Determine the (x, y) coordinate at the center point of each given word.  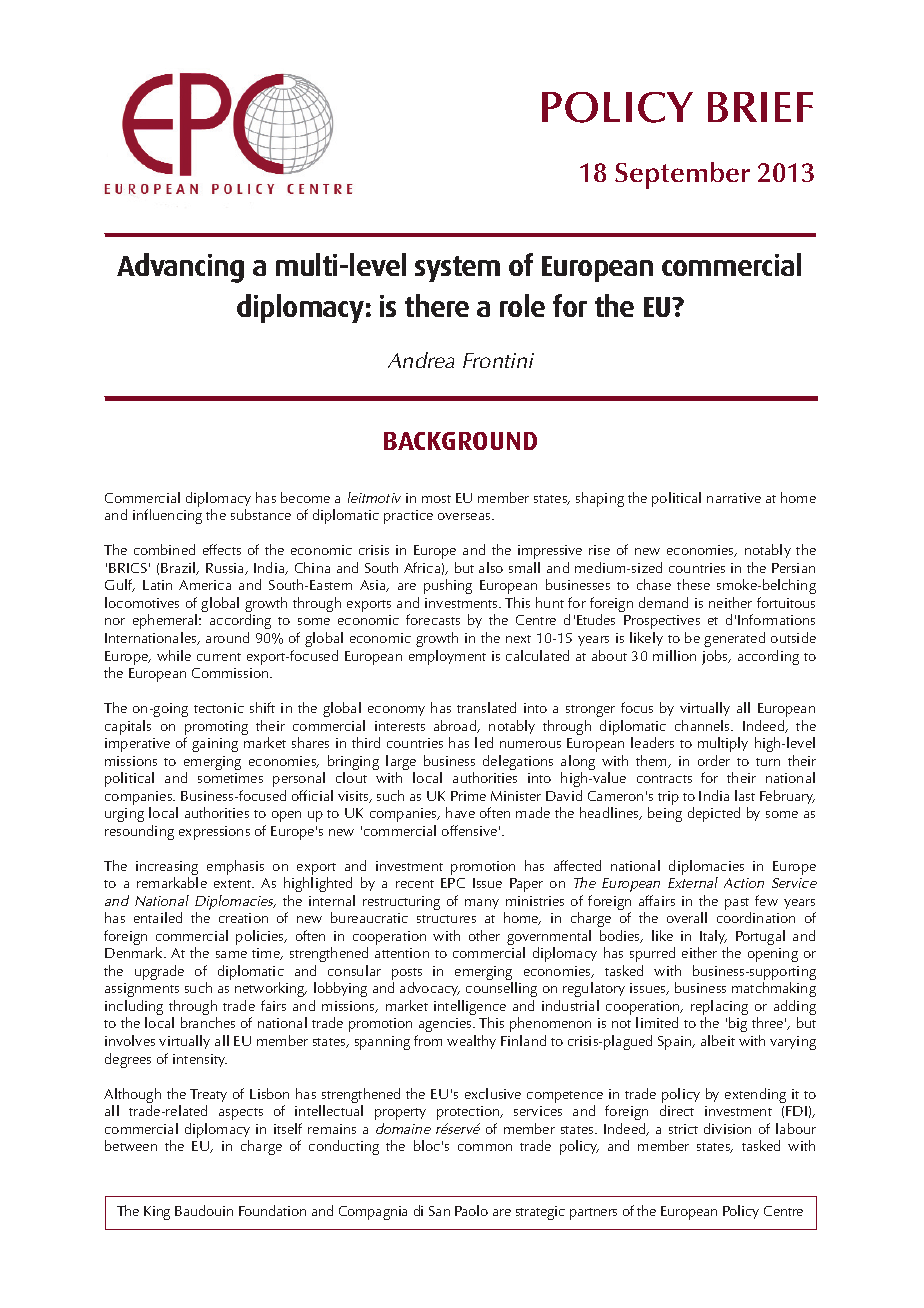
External (693, 882)
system (457, 269)
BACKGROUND (460, 441)
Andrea (421, 360)
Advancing (180, 268)
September (682, 175)
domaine (403, 1128)
